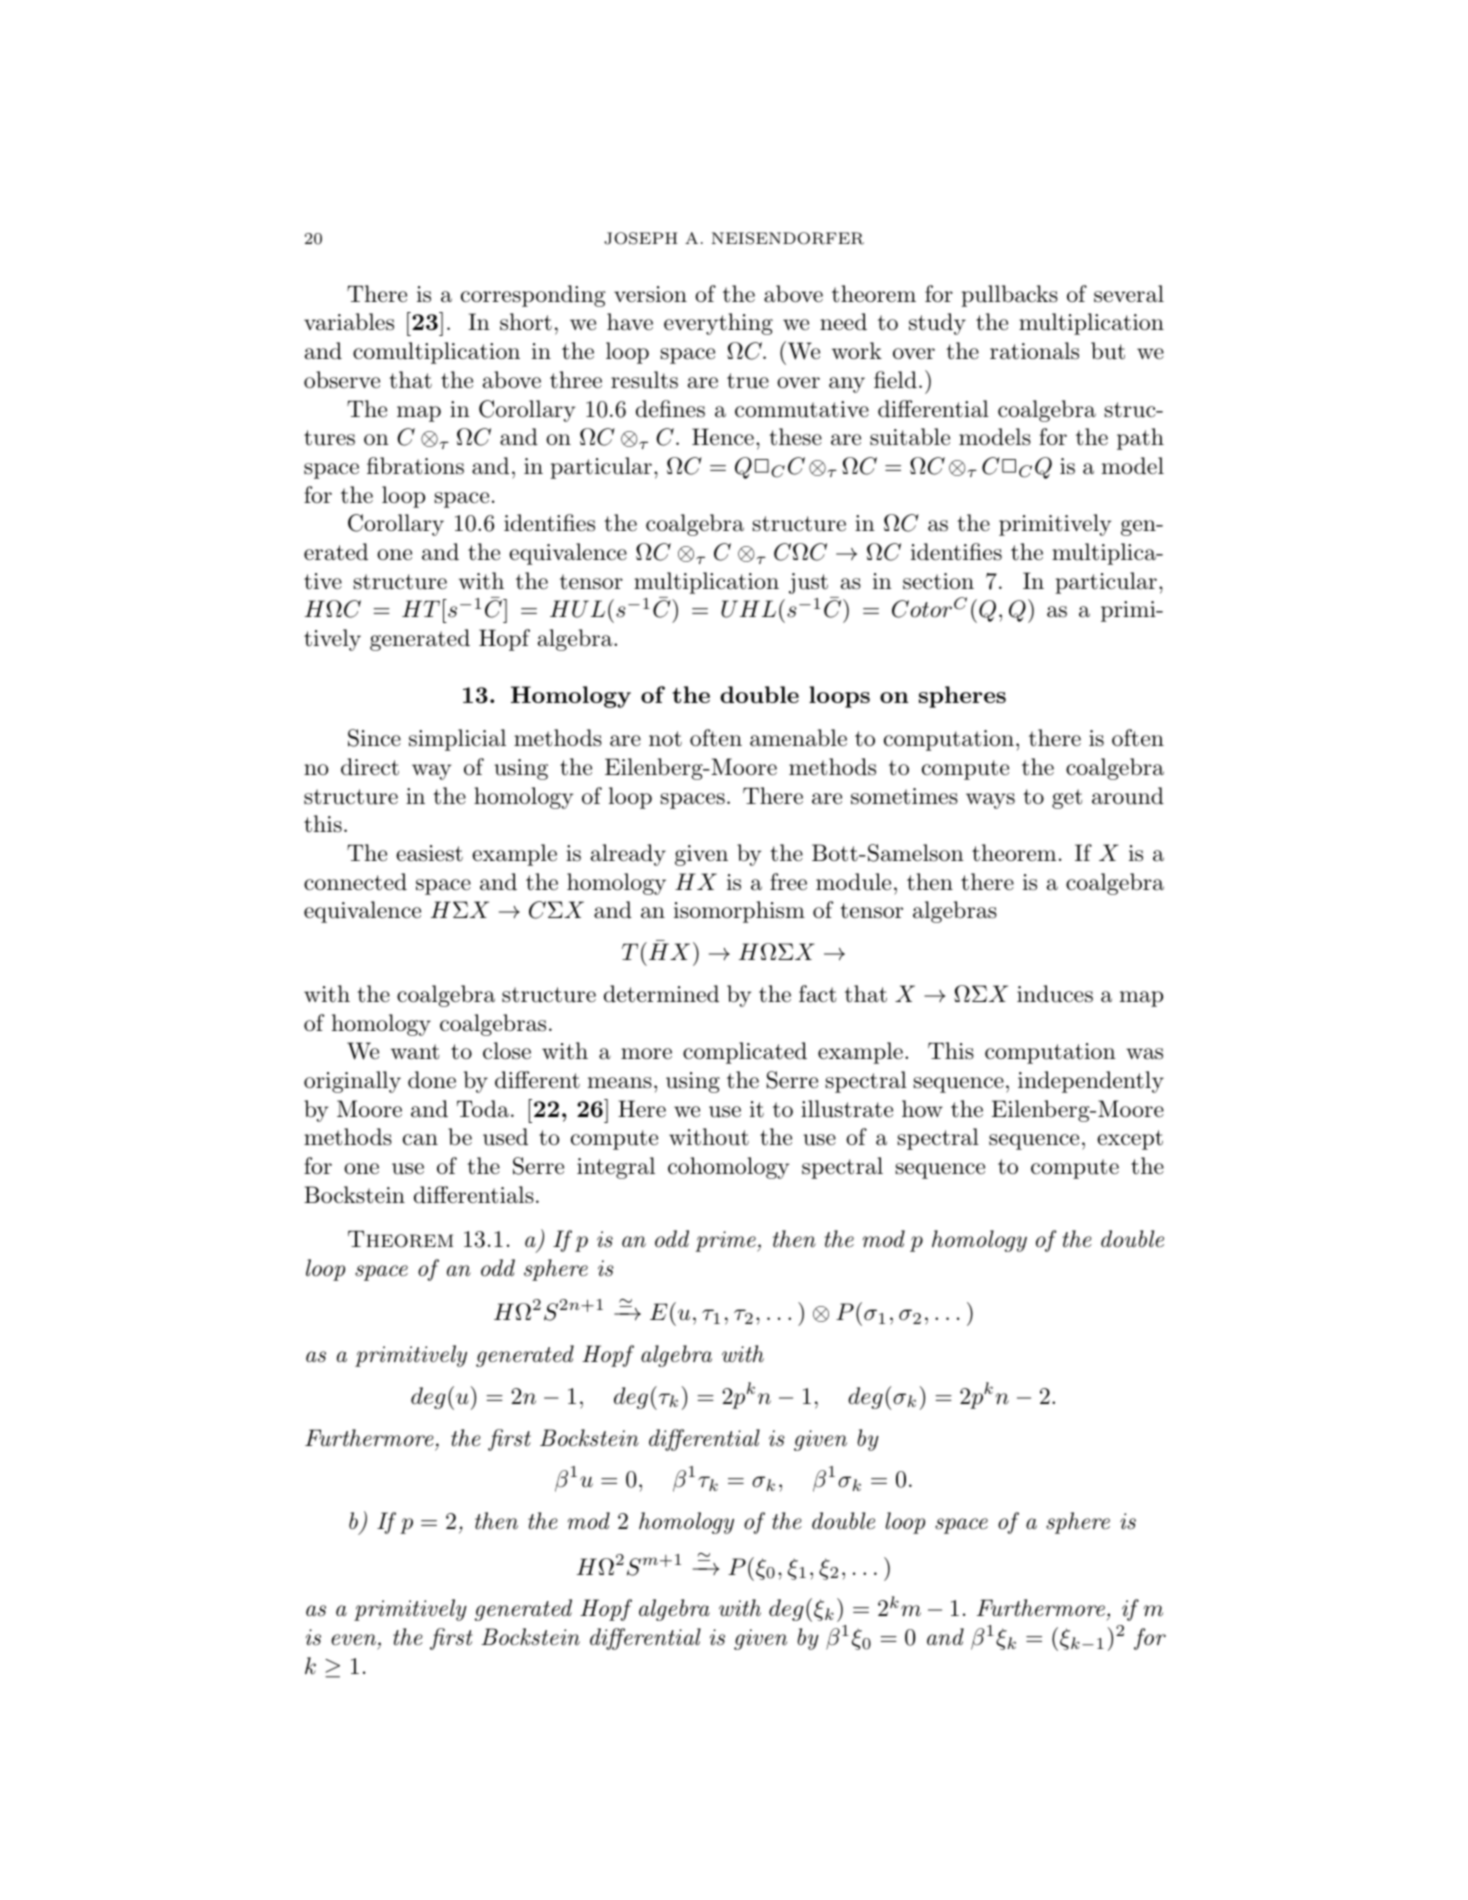 Image resolution: width=1468 pixels, height=1900 pixels. Describe the element at coordinates (420, 1140) in the screenshot. I see `can` at that location.
